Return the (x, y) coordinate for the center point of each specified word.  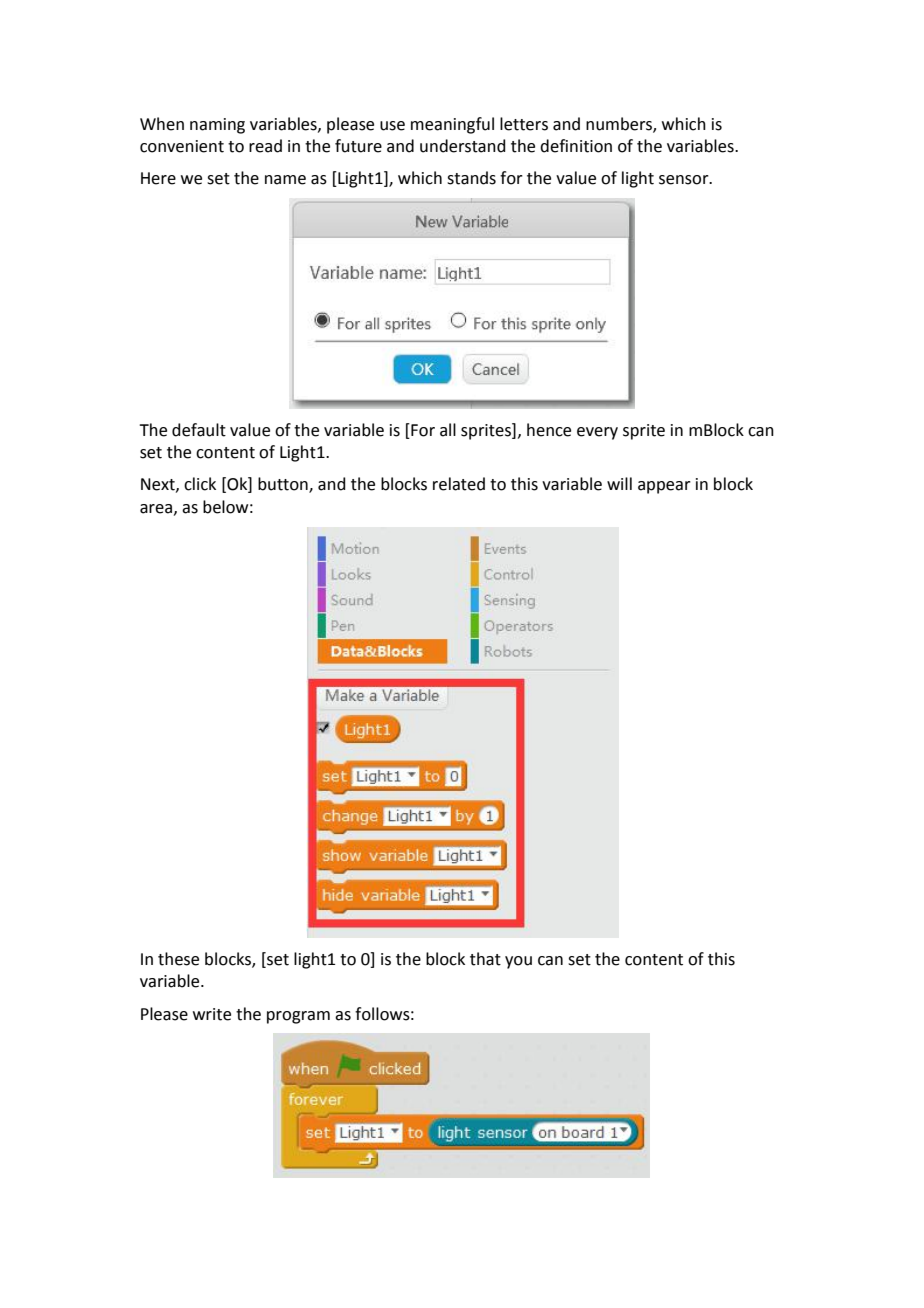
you (518, 962)
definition (576, 146)
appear (664, 487)
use (392, 126)
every (597, 433)
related (459, 484)
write (212, 1014)
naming (217, 126)
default (199, 430)
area (156, 509)
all (448, 430)
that (485, 959)
